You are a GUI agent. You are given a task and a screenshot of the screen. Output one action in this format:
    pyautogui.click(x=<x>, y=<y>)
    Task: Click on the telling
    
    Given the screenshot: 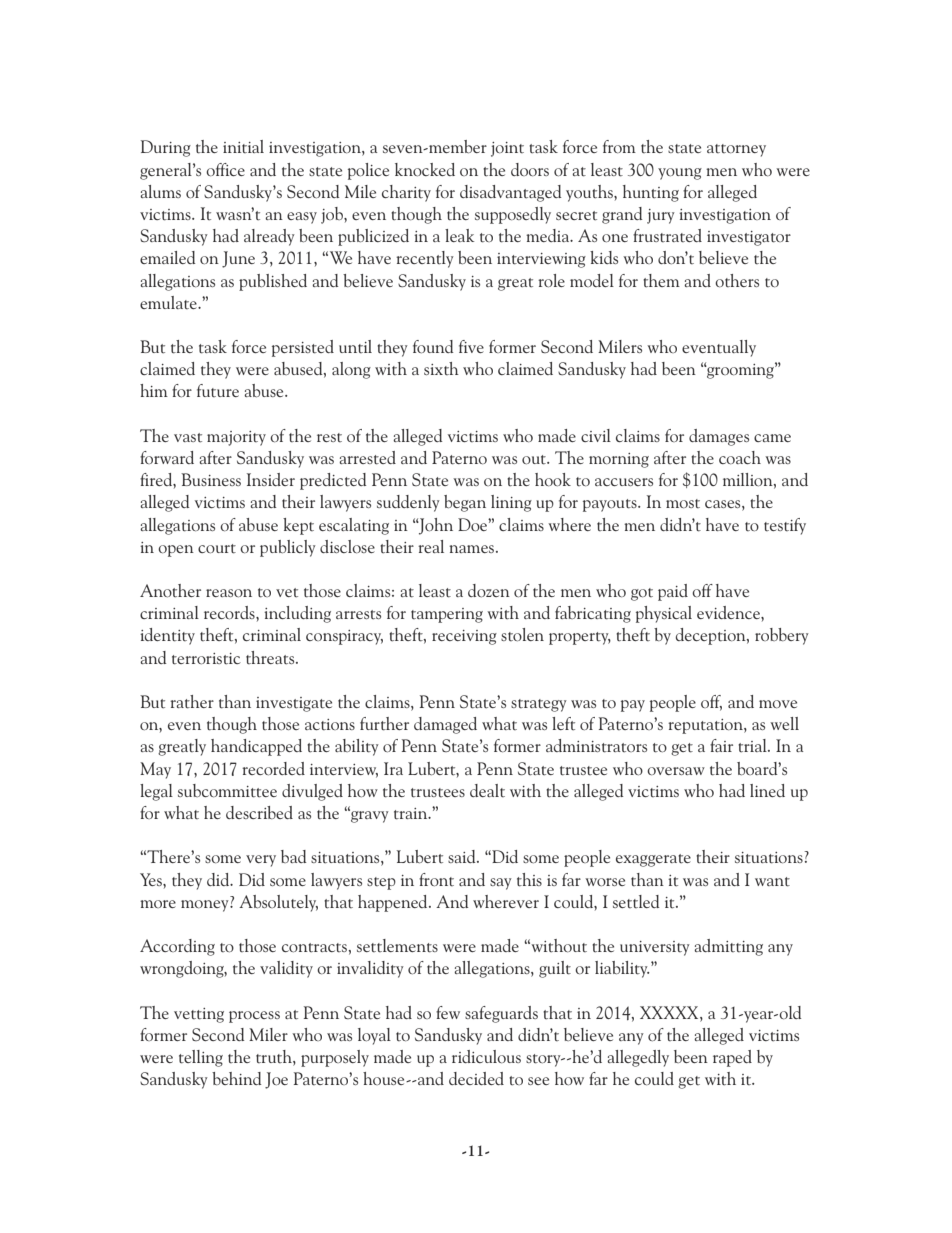 What is the action you would take?
    pyautogui.click(x=201, y=1058)
